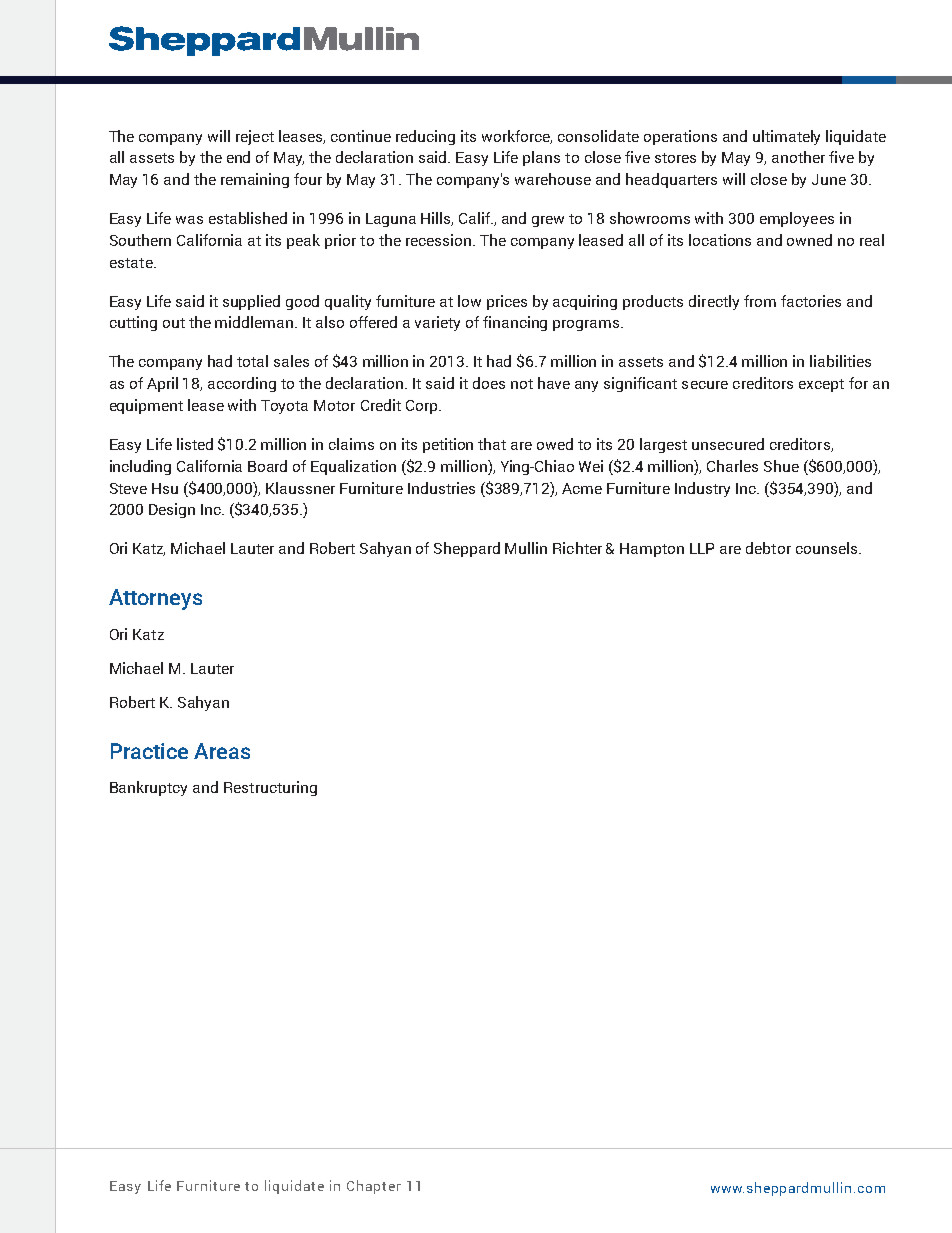 The height and width of the image is (1233, 952). I want to click on Restructuring, so click(270, 788).
